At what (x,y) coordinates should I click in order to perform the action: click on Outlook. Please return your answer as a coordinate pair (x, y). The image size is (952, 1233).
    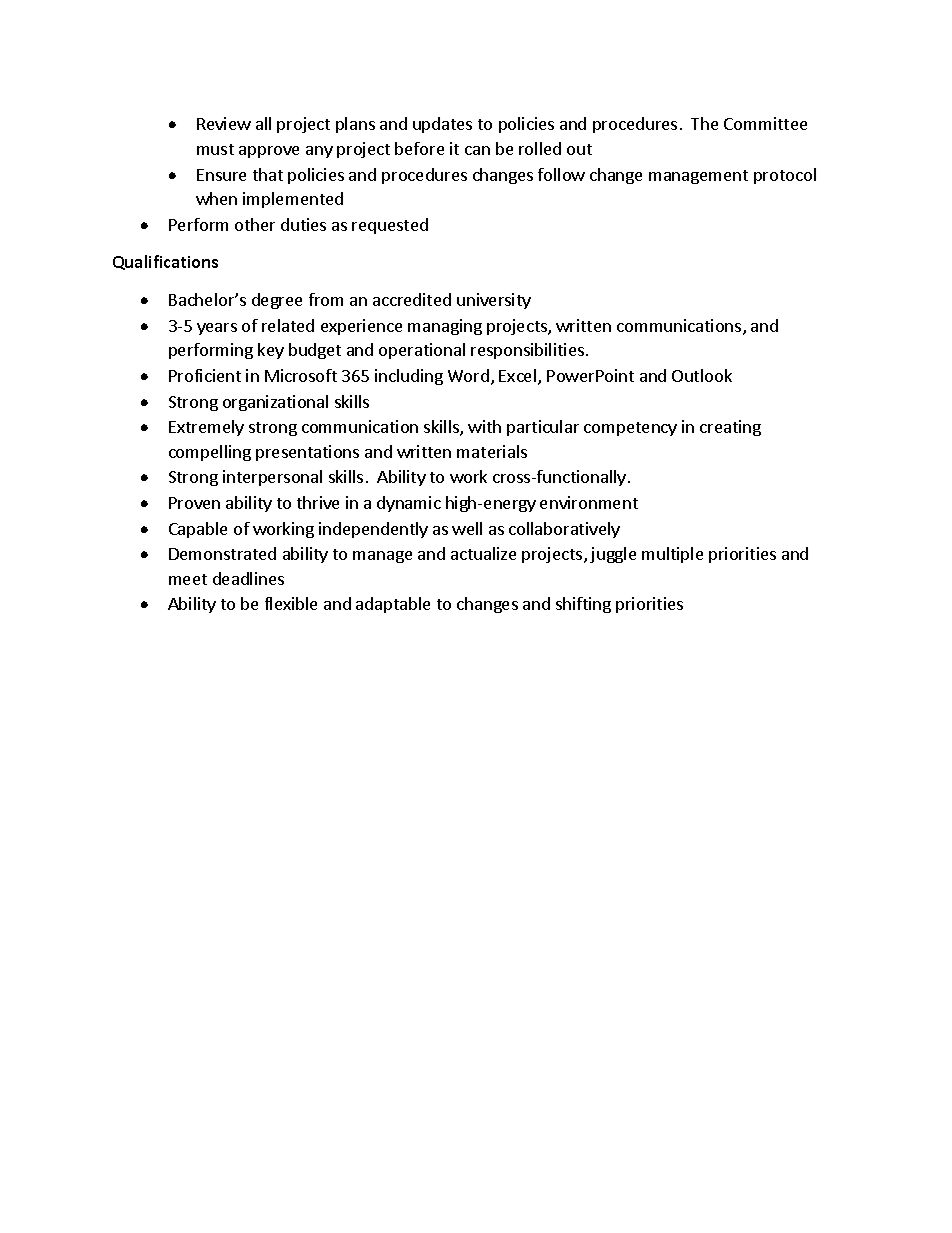
    Looking at the image, I should click on (702, 375).
